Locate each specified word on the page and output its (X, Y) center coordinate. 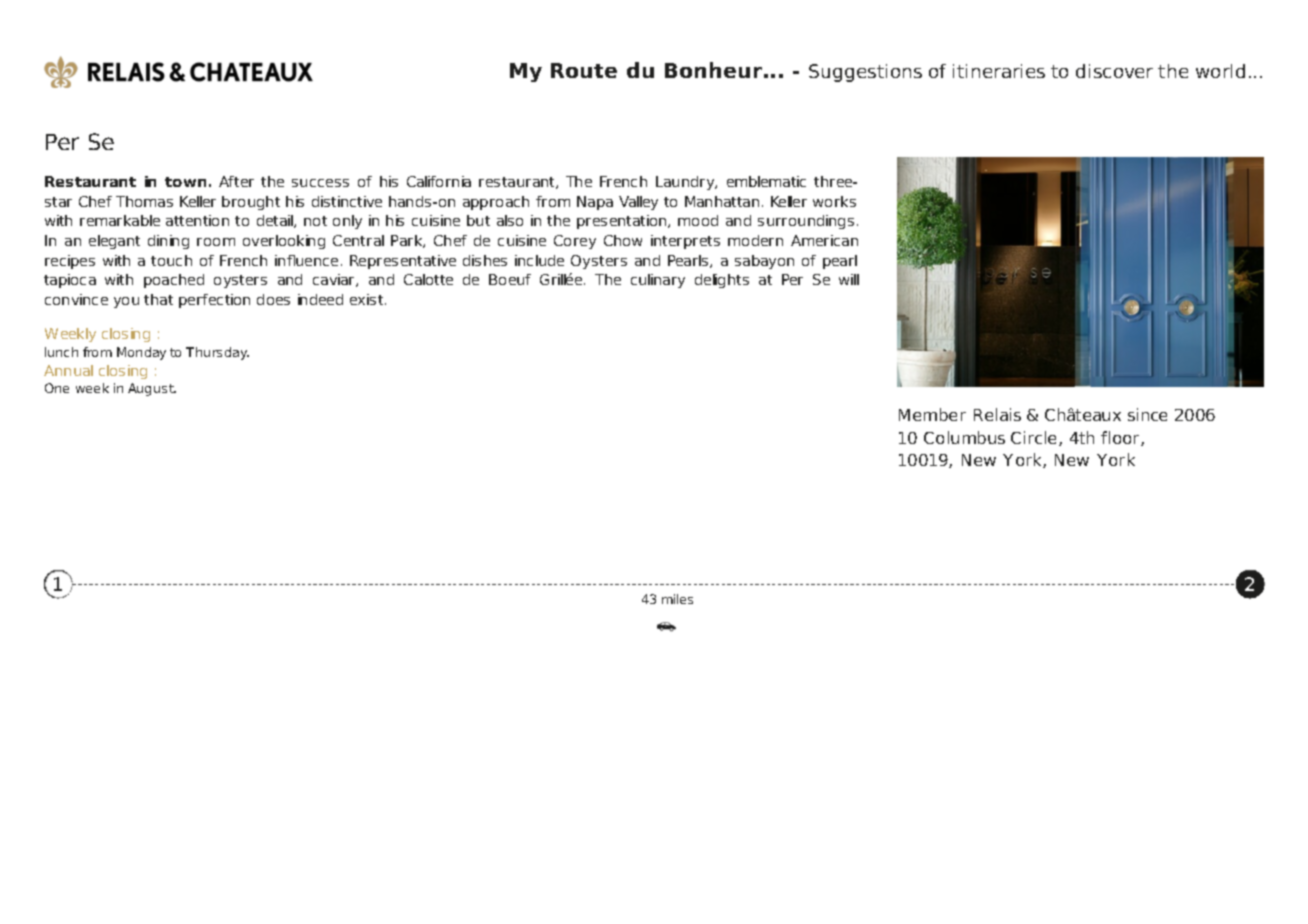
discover (1114, 71)
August (152, 389)
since (1147, 414)
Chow (623, 240)
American (824, 240)
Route (584, 70)
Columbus (964, 437)
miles (677, 599)
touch (171, 260)
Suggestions (865, 73)
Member (932, 414)
